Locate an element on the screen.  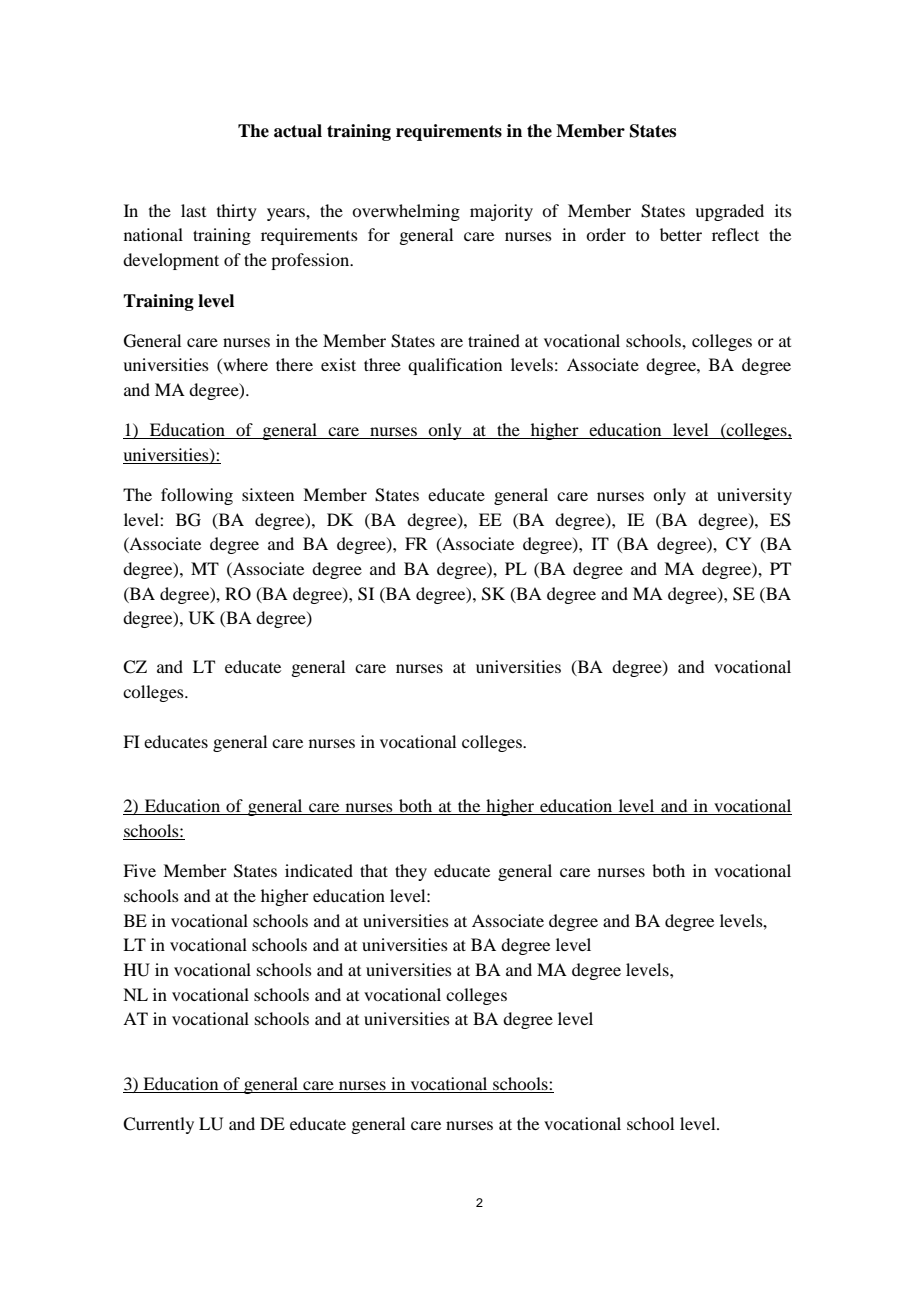
they is located at coordinates (411, 872).
